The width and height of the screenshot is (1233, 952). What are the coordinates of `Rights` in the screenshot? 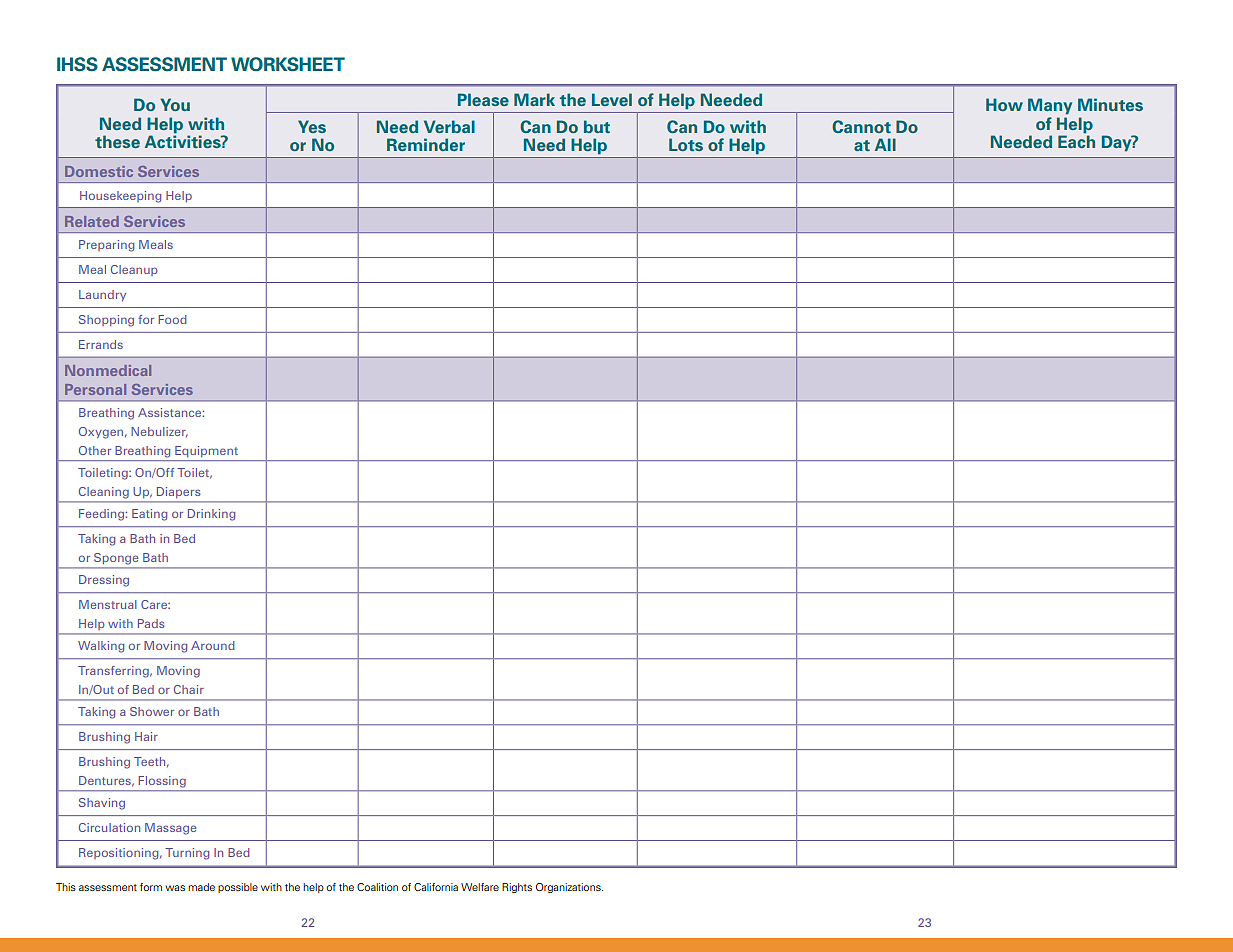 It's located at (517, 888).
